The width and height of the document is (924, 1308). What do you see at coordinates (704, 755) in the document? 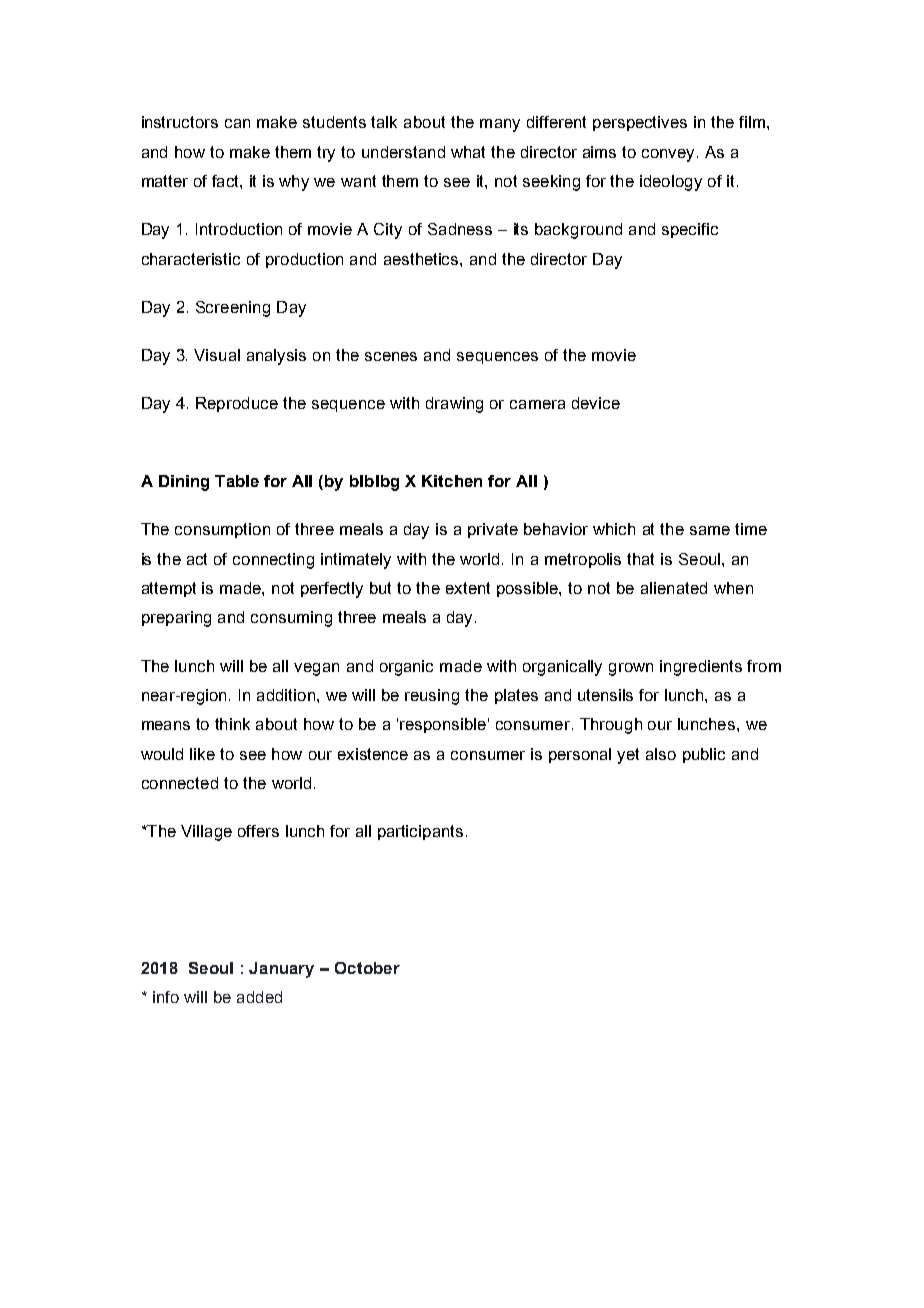
I see `public` at bounding box center [704, 755].
